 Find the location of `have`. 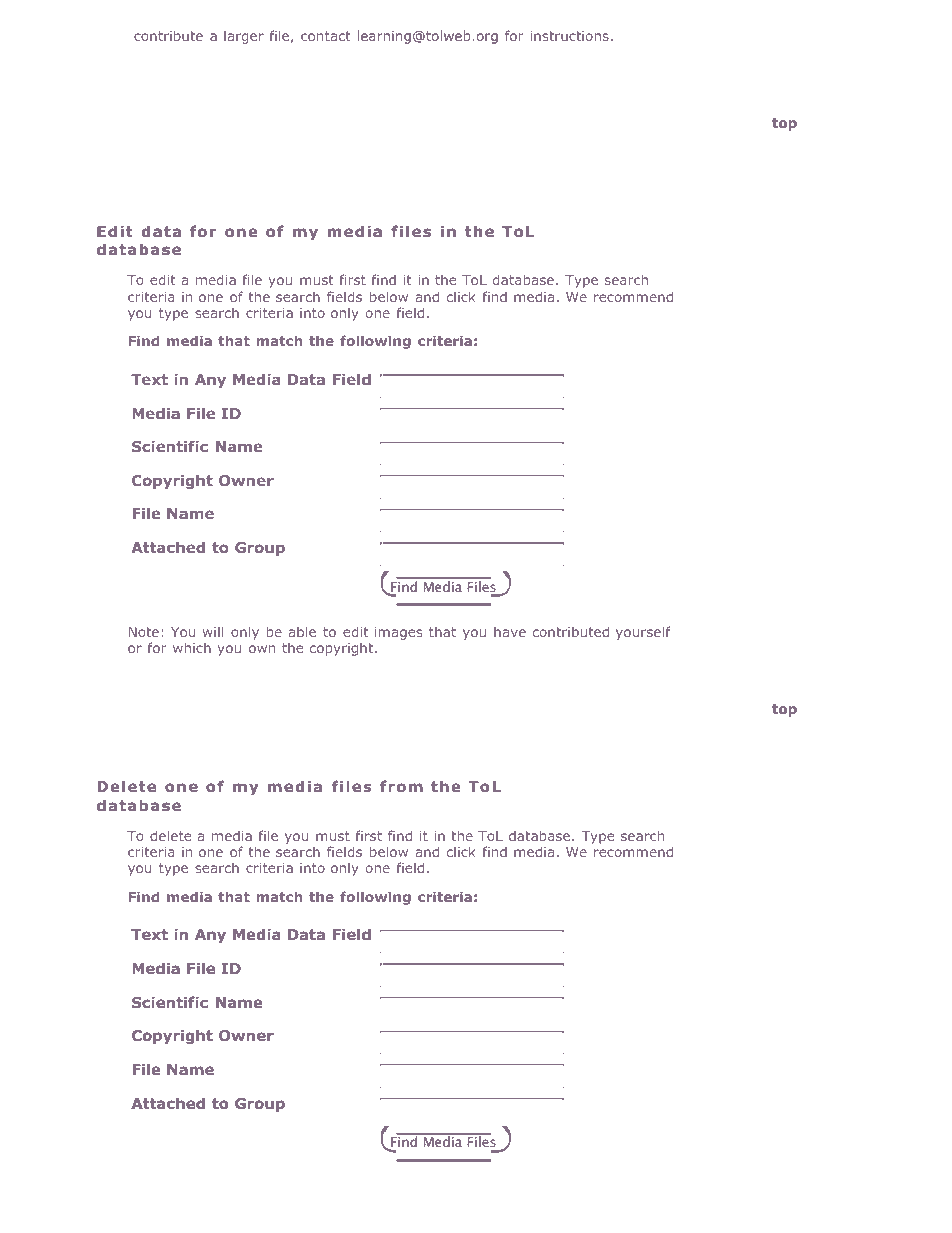

have is located at coordinates (510, 632).
